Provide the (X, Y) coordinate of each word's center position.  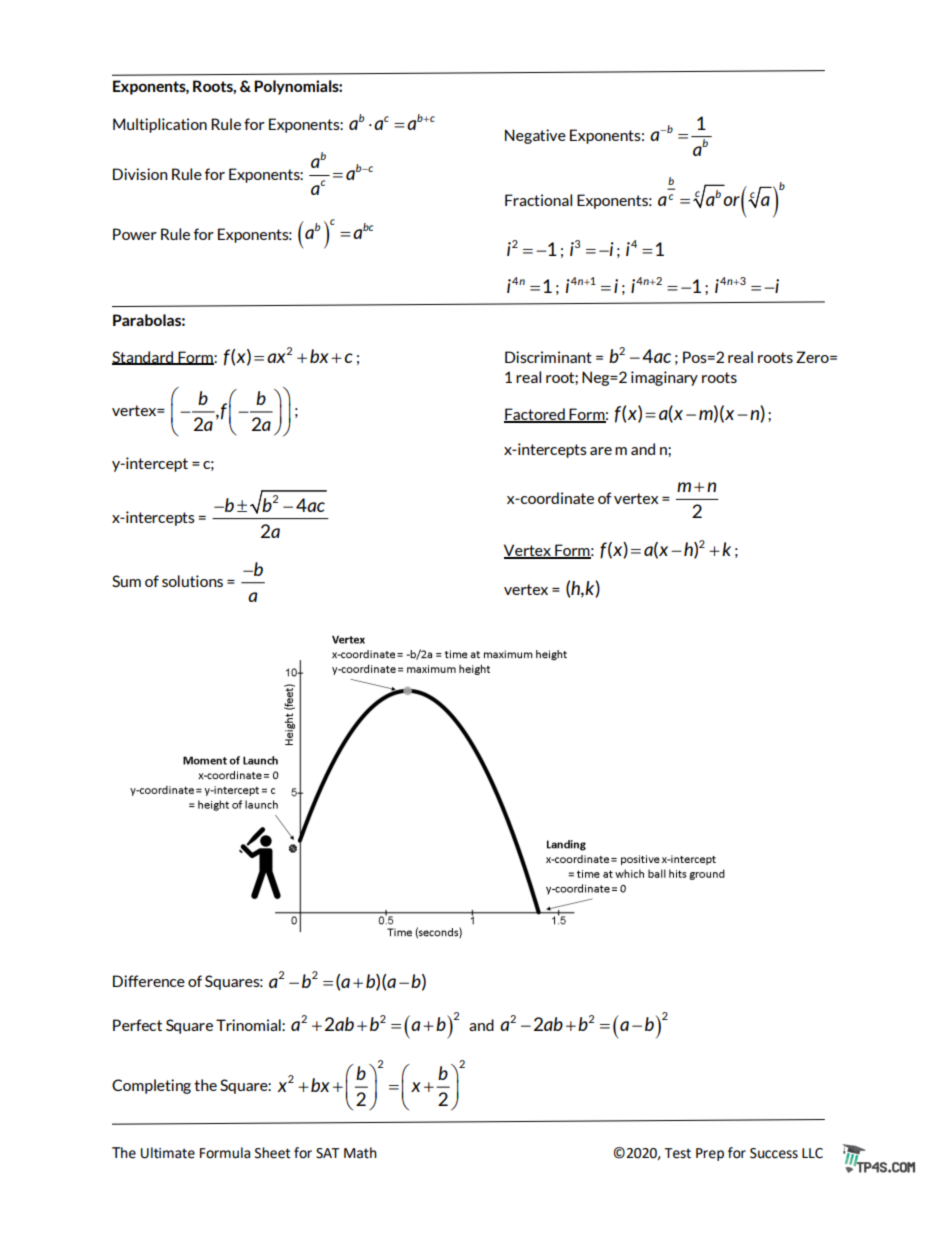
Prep (710, 1154)
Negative (535, 136)
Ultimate (168, 1153)
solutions (192, 581)
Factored (535, 415)
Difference (149, 981)
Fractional (538, 200)
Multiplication (160, 125)
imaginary (664, 378)
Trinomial (249, 1025)
